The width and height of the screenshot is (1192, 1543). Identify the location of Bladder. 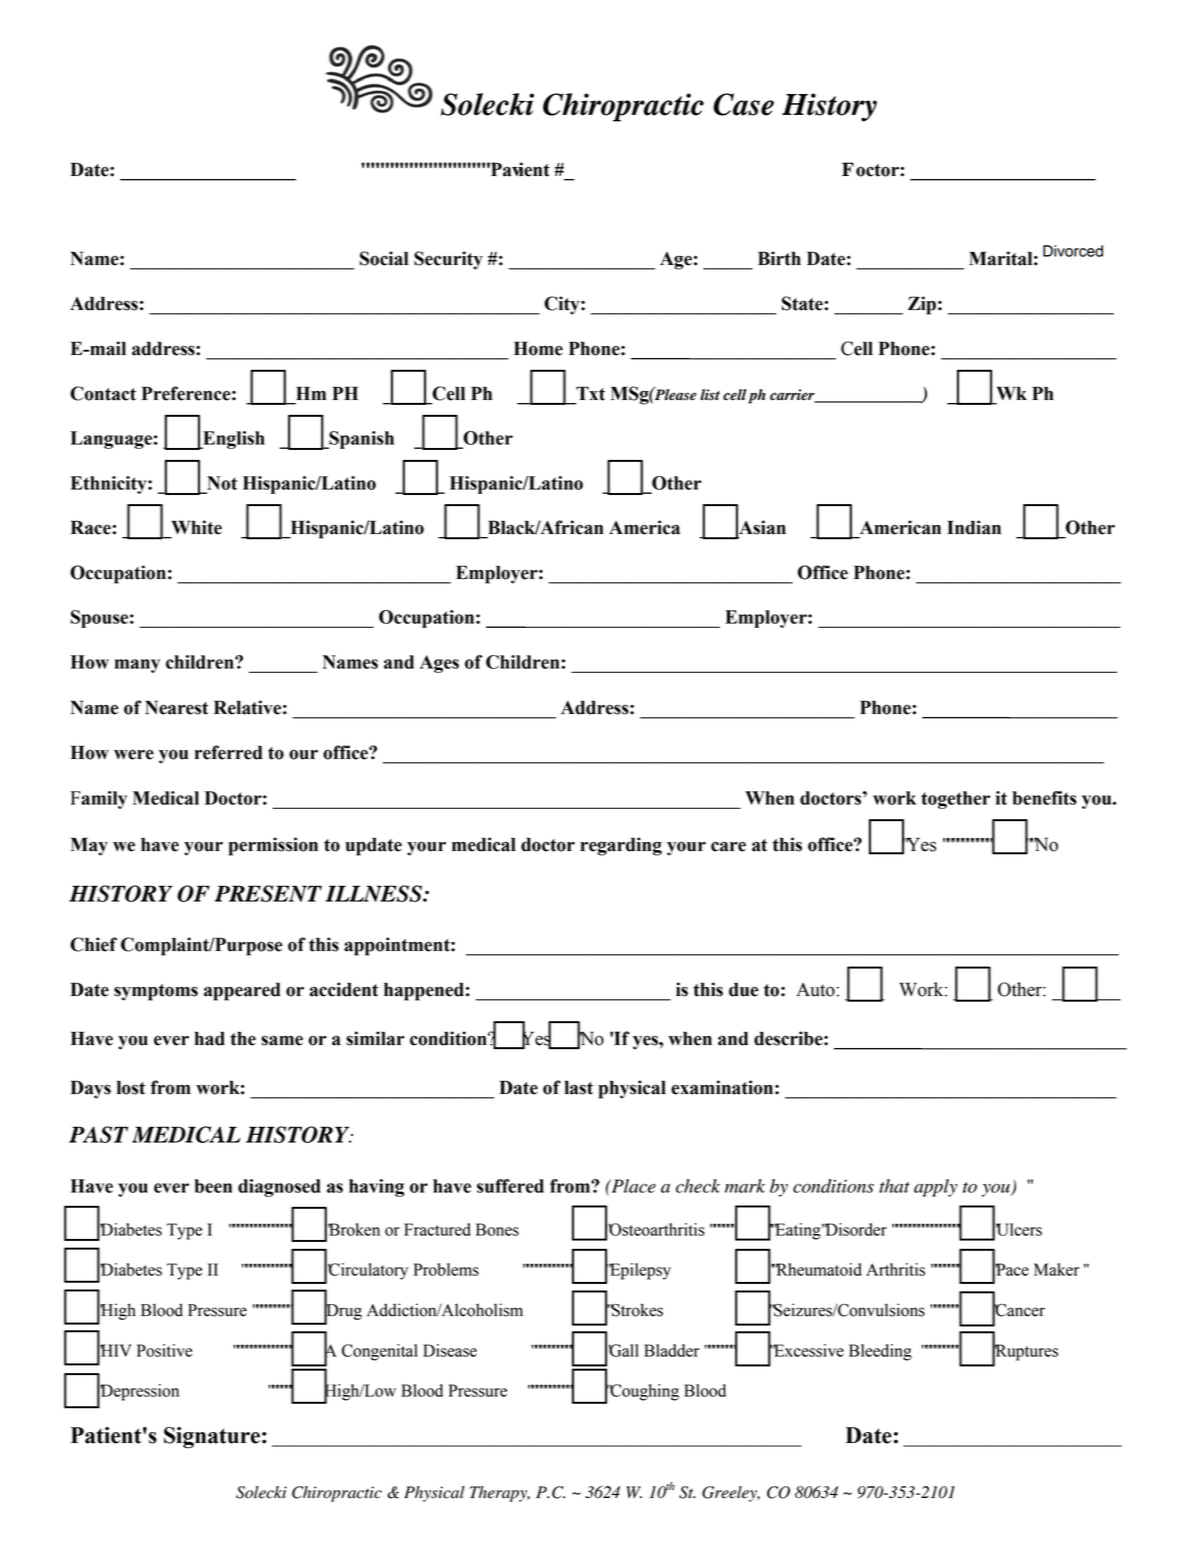
(671, 1350).
